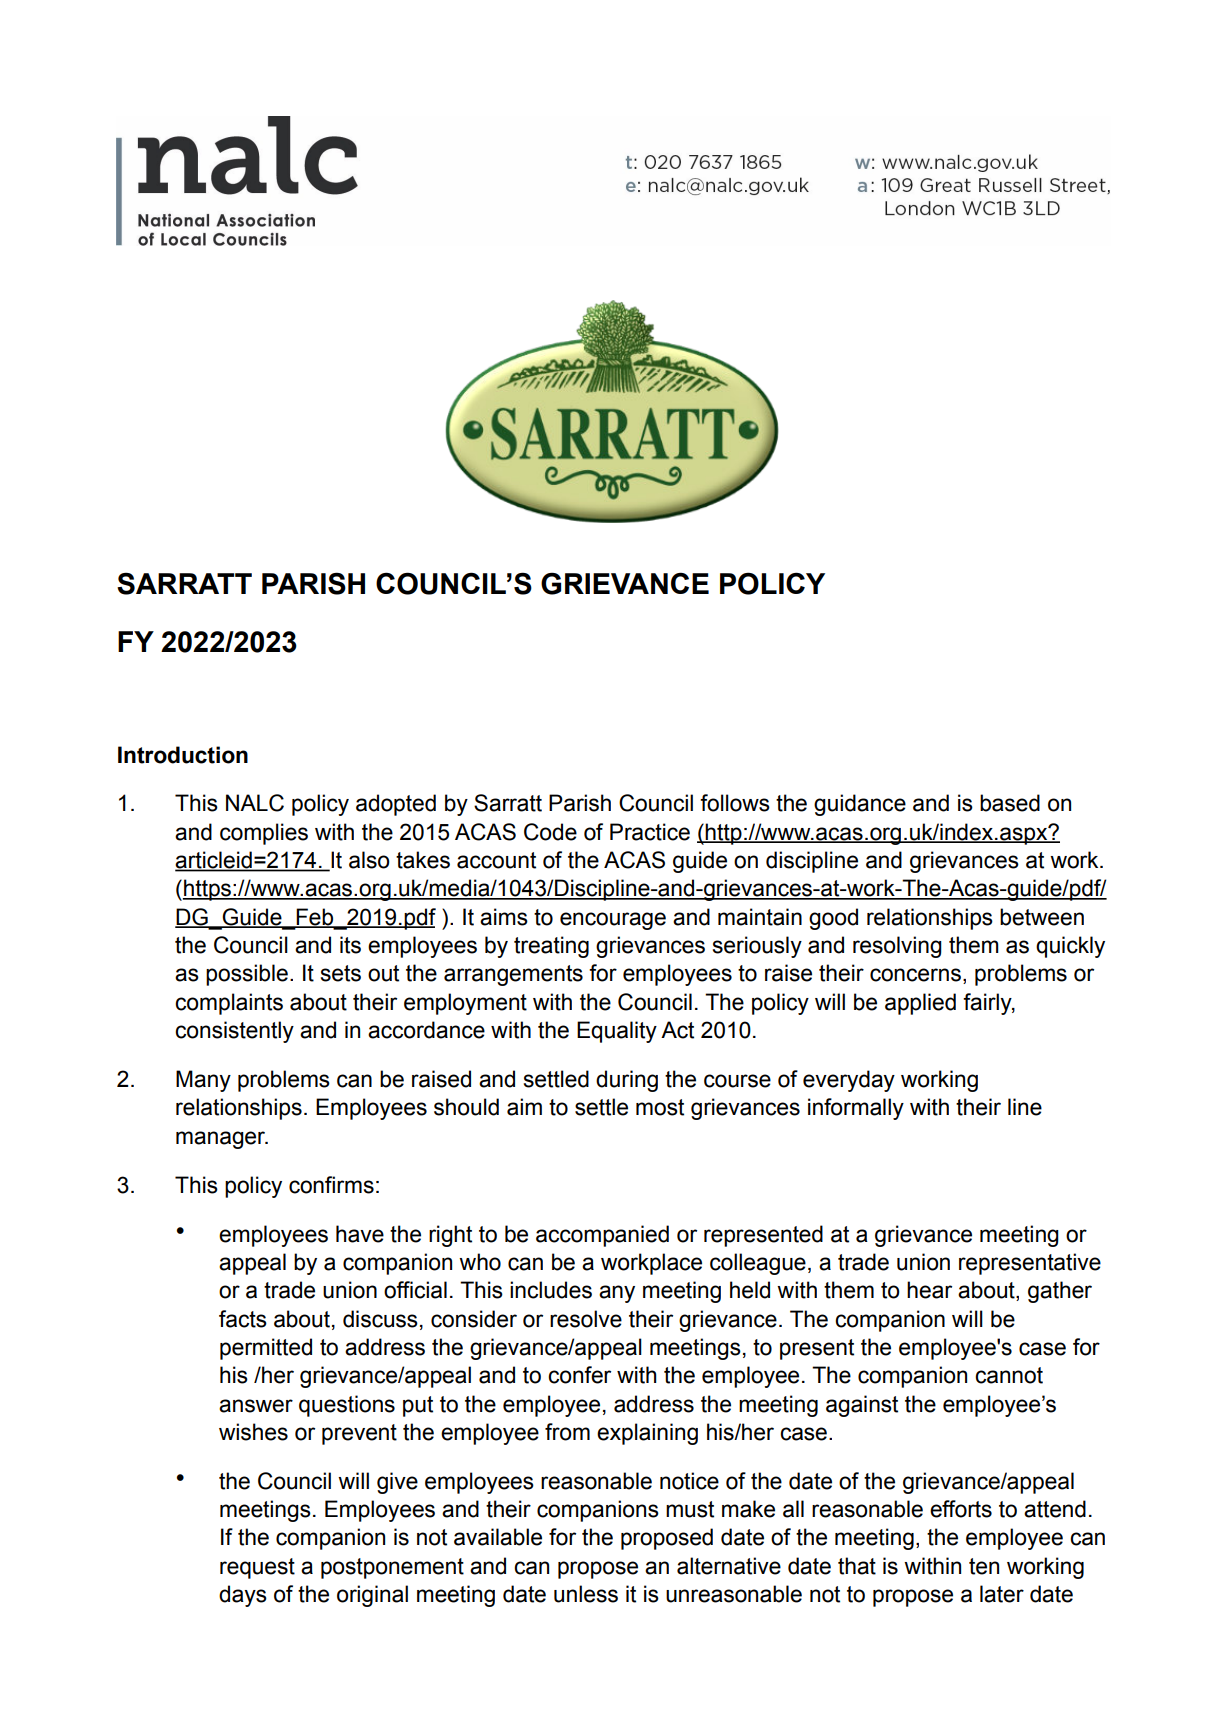  What do you see at coordinates (257, 1568) in the image?
I see `request` at bounding box center [257, 1568].
